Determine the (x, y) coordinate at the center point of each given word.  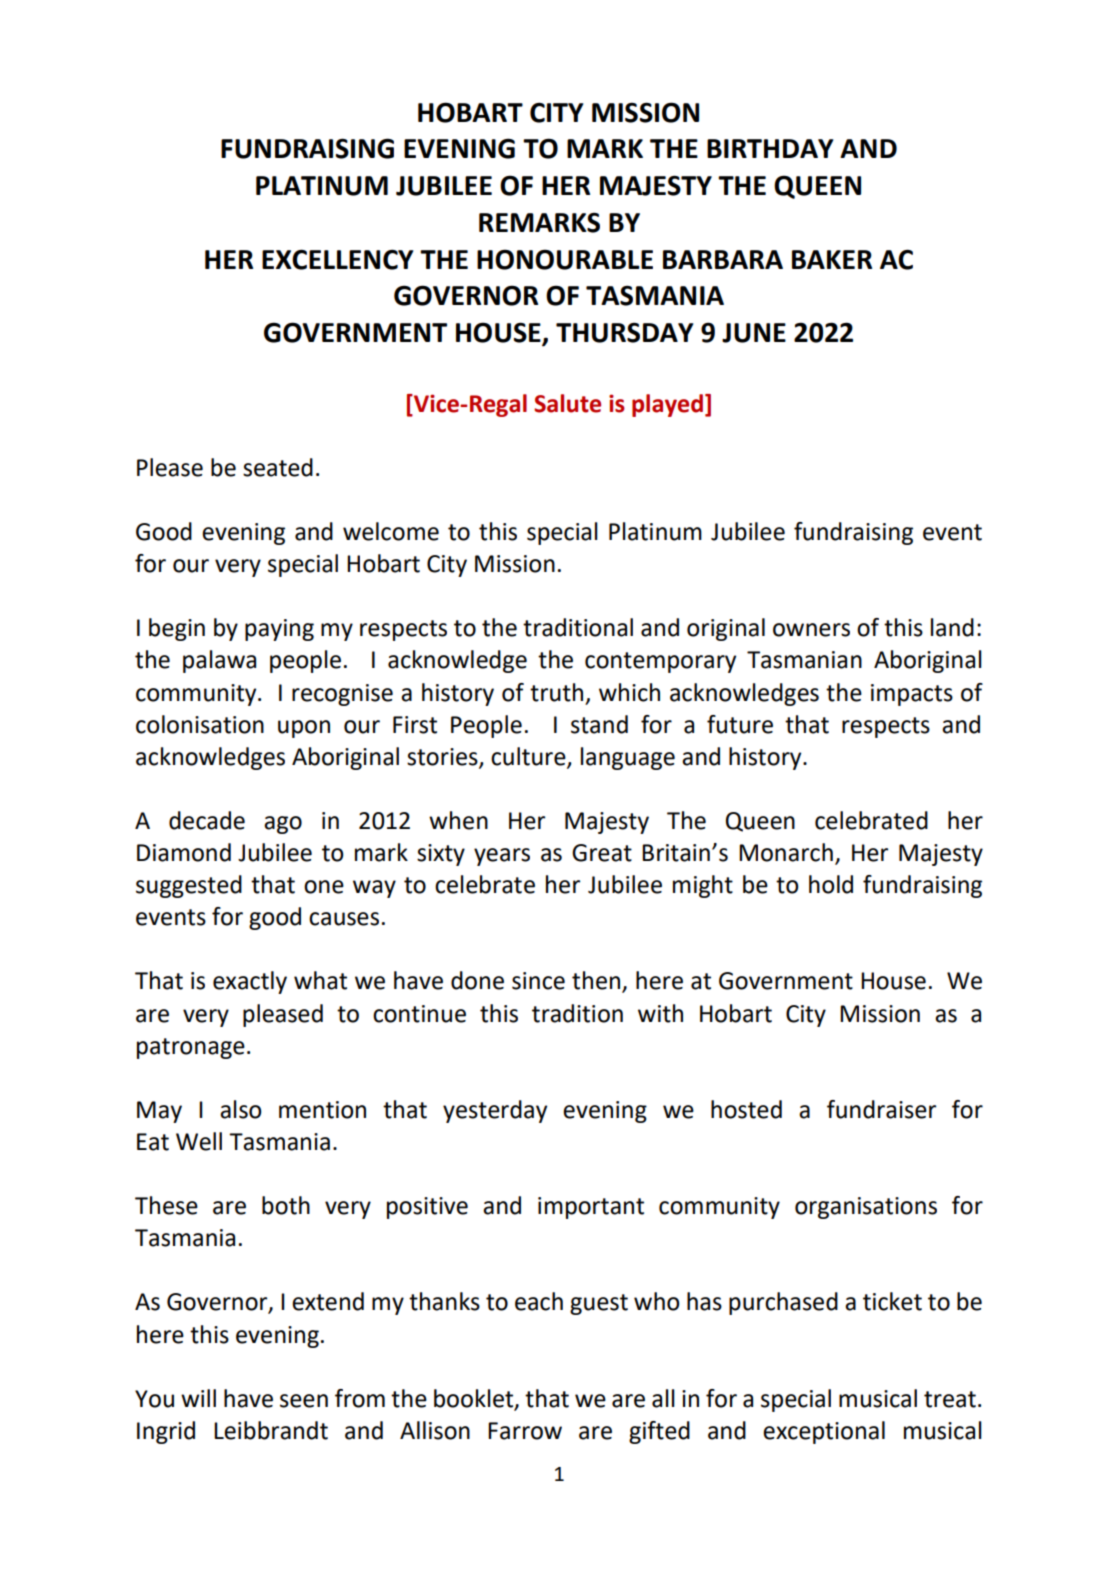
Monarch (786, 852)
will (198, 1398)
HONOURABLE (565, 259)
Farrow (525, 1431)
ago (283, 825)
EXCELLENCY (337, 259)
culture (529, 757)
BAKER (832, 259)
